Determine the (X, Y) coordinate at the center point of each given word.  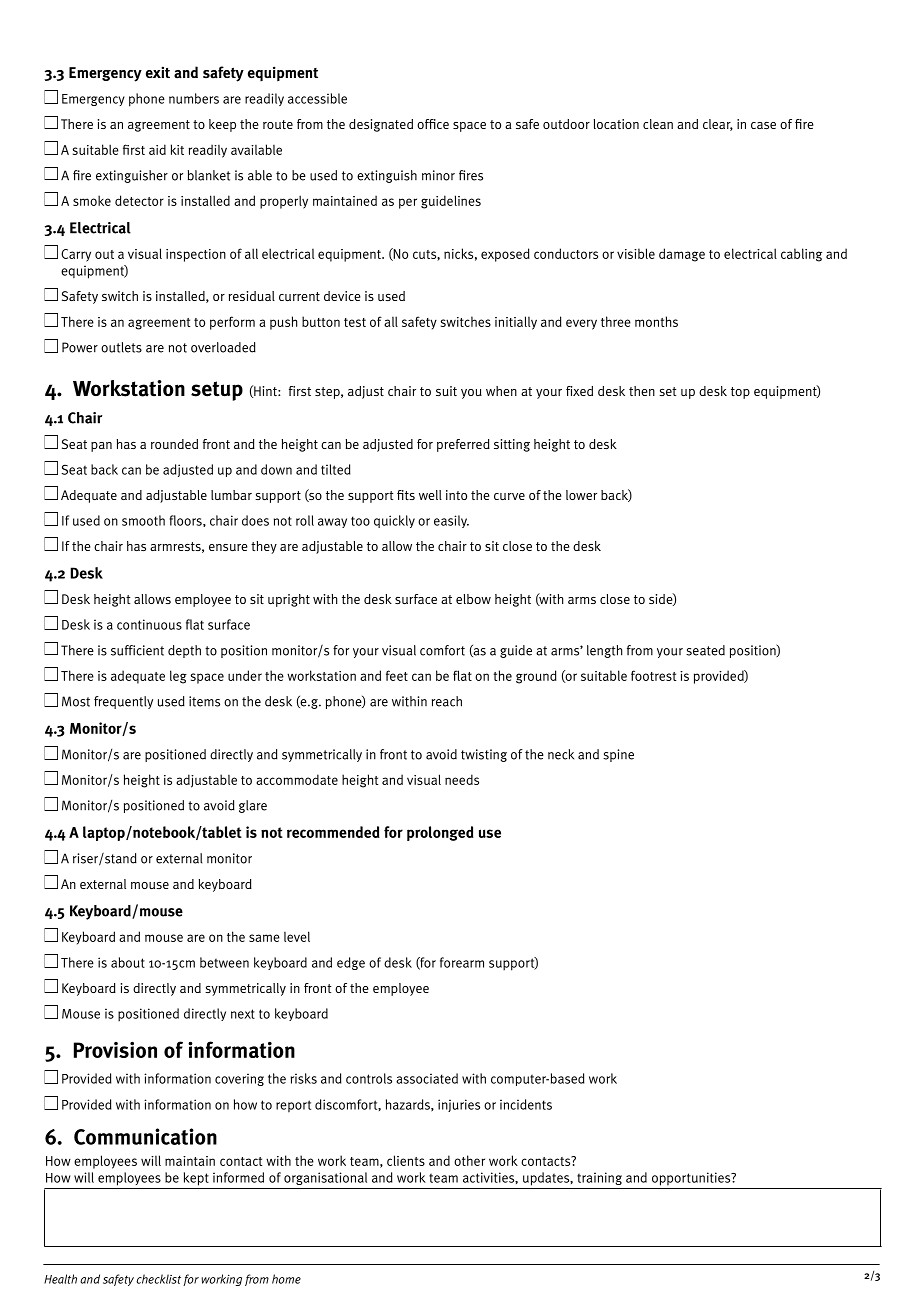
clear (718, 125)
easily (451, 521)
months (656, 321)
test (355, 322)
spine (618, 755)
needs (462, 779)
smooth (143, 520)
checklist (158, 1279)
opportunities (692, 1179)
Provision (115, 1049)
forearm (462, 962)
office (433, 124)
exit (158, 72)
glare (253, 806)
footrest (654, 675)
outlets (121, 347)
